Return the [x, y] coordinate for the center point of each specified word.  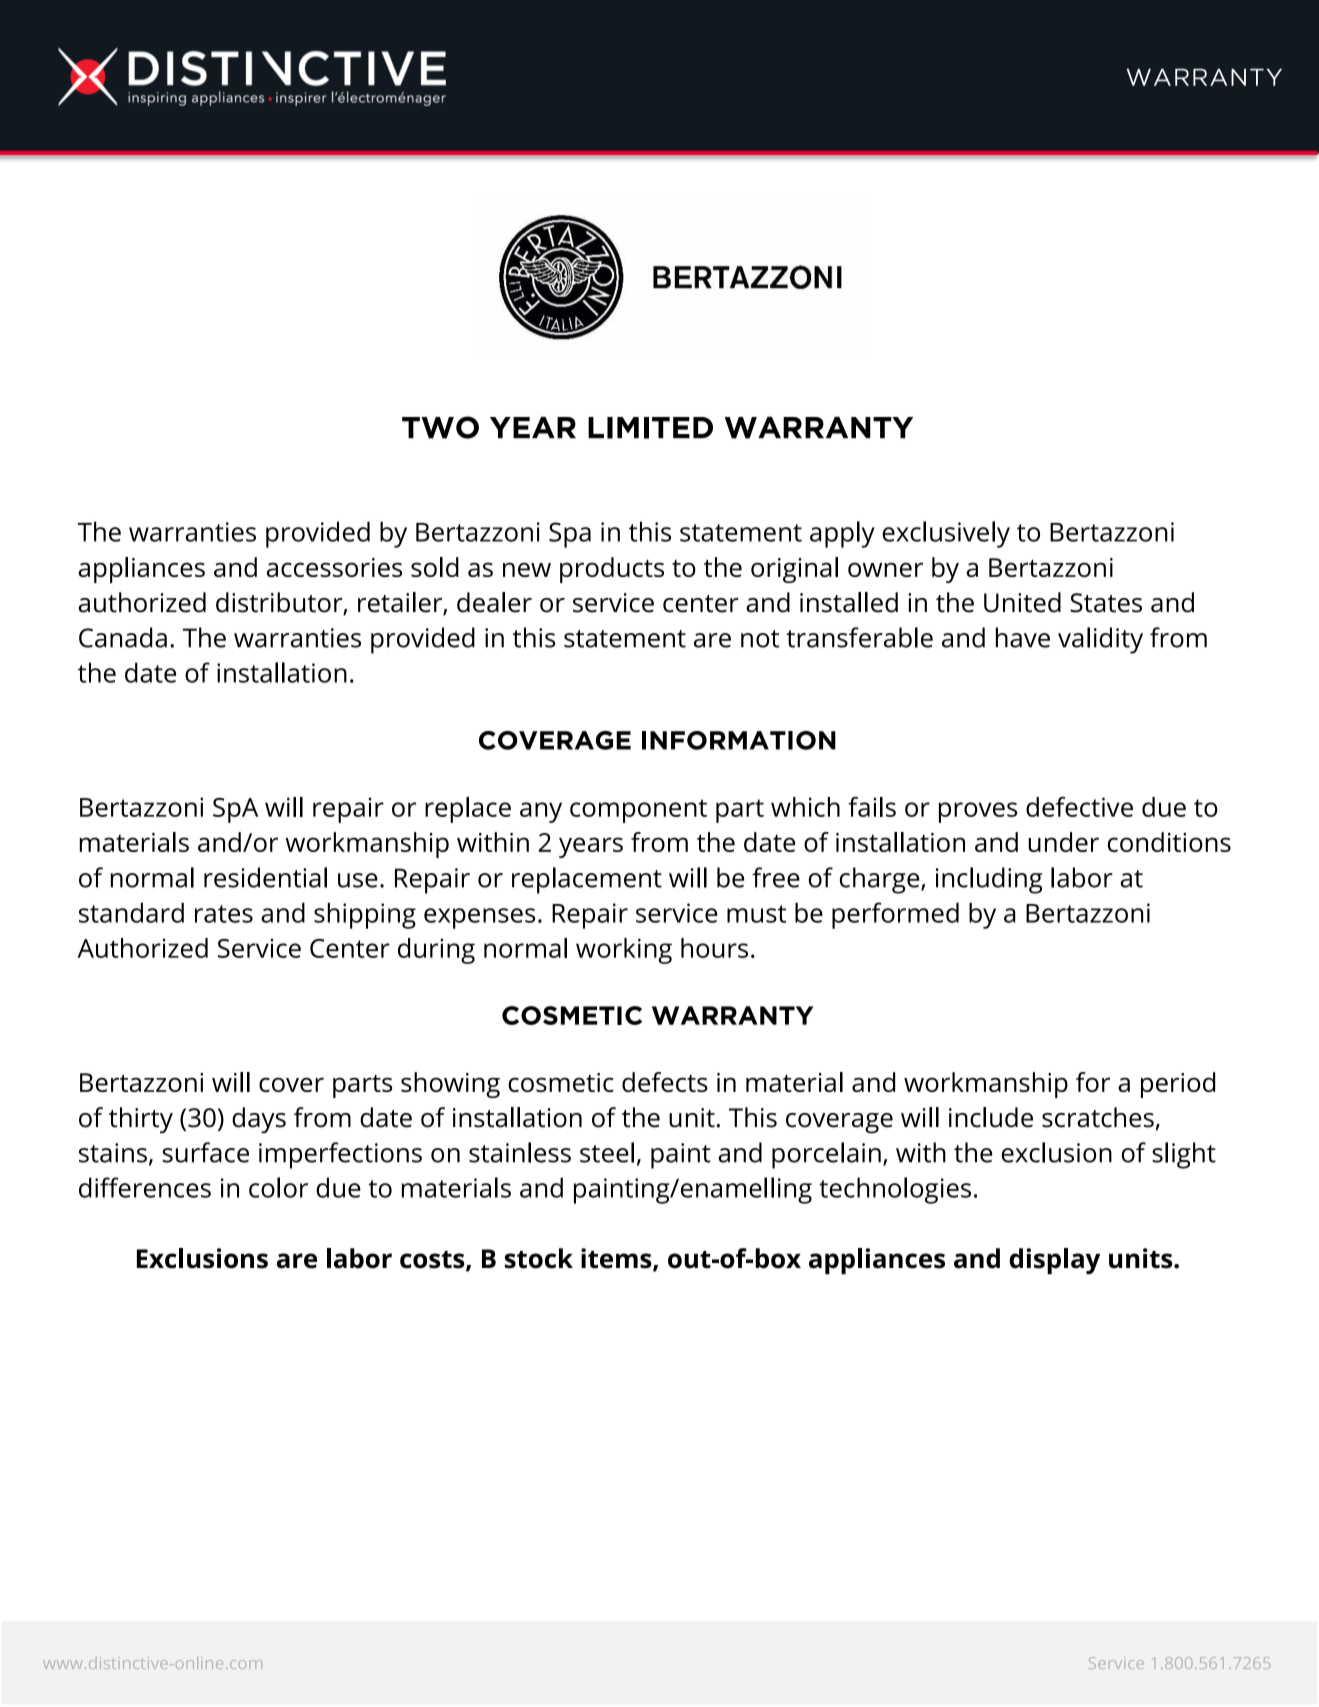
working [624, 951]
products [612, 570]
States [1106, 603]
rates [224, 914]
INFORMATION [739, 740]
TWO [440, 427]
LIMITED [650, 428]
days [259, 1120]
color [278, 1187]
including [989, 880]
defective [1079, 807]
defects [665, 1082]
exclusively [946, 534]
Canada [123, 637]
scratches [1098, 1117]
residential [265, 877]
